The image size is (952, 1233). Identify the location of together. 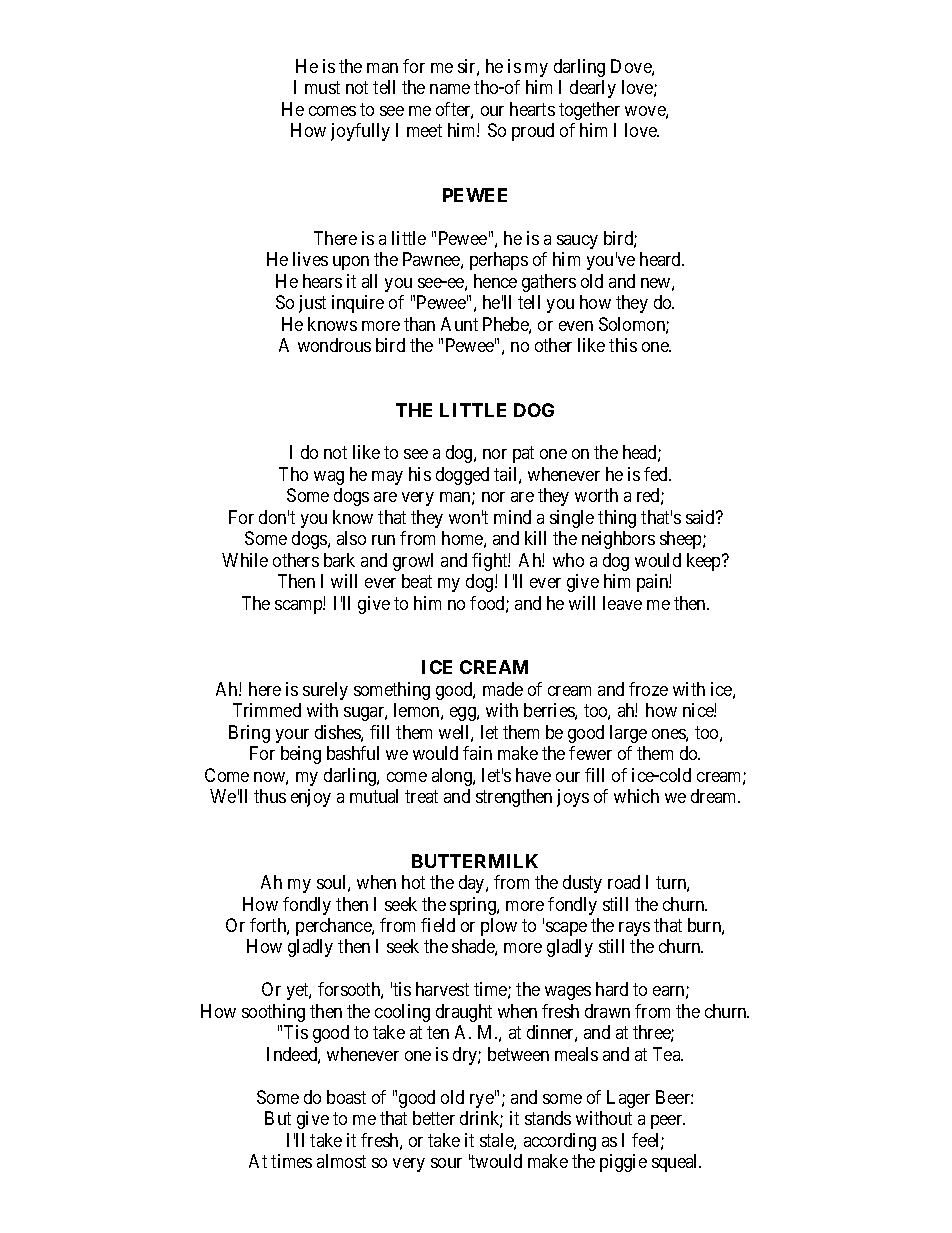
(589, 111).
